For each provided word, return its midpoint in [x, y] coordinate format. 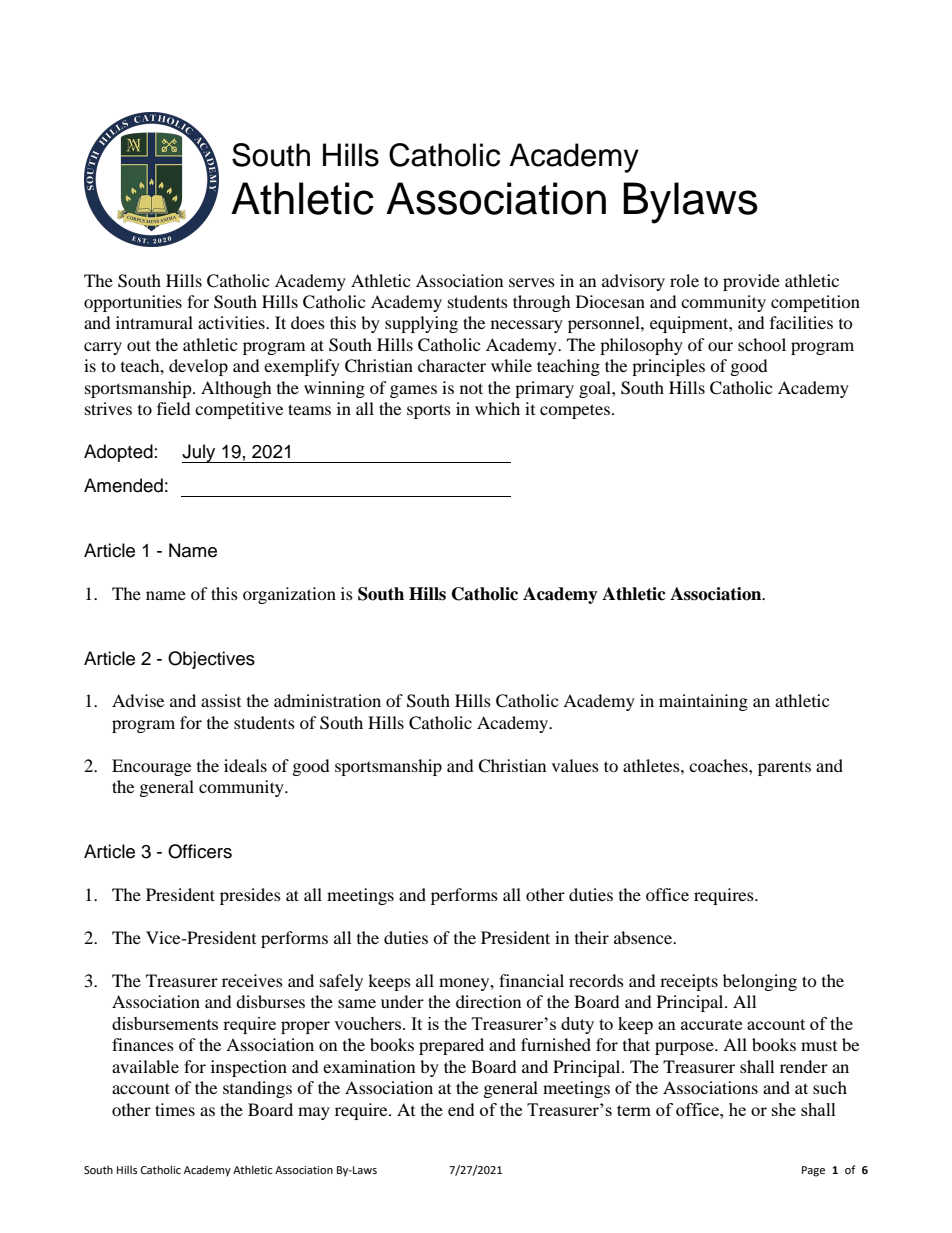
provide [751, 282]
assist [221, 700]
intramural [154, 322]
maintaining [703, 702]
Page [813, 1171]
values [575, 765]
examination [369, 1066]
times [175, 1109]
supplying [421, 324]
